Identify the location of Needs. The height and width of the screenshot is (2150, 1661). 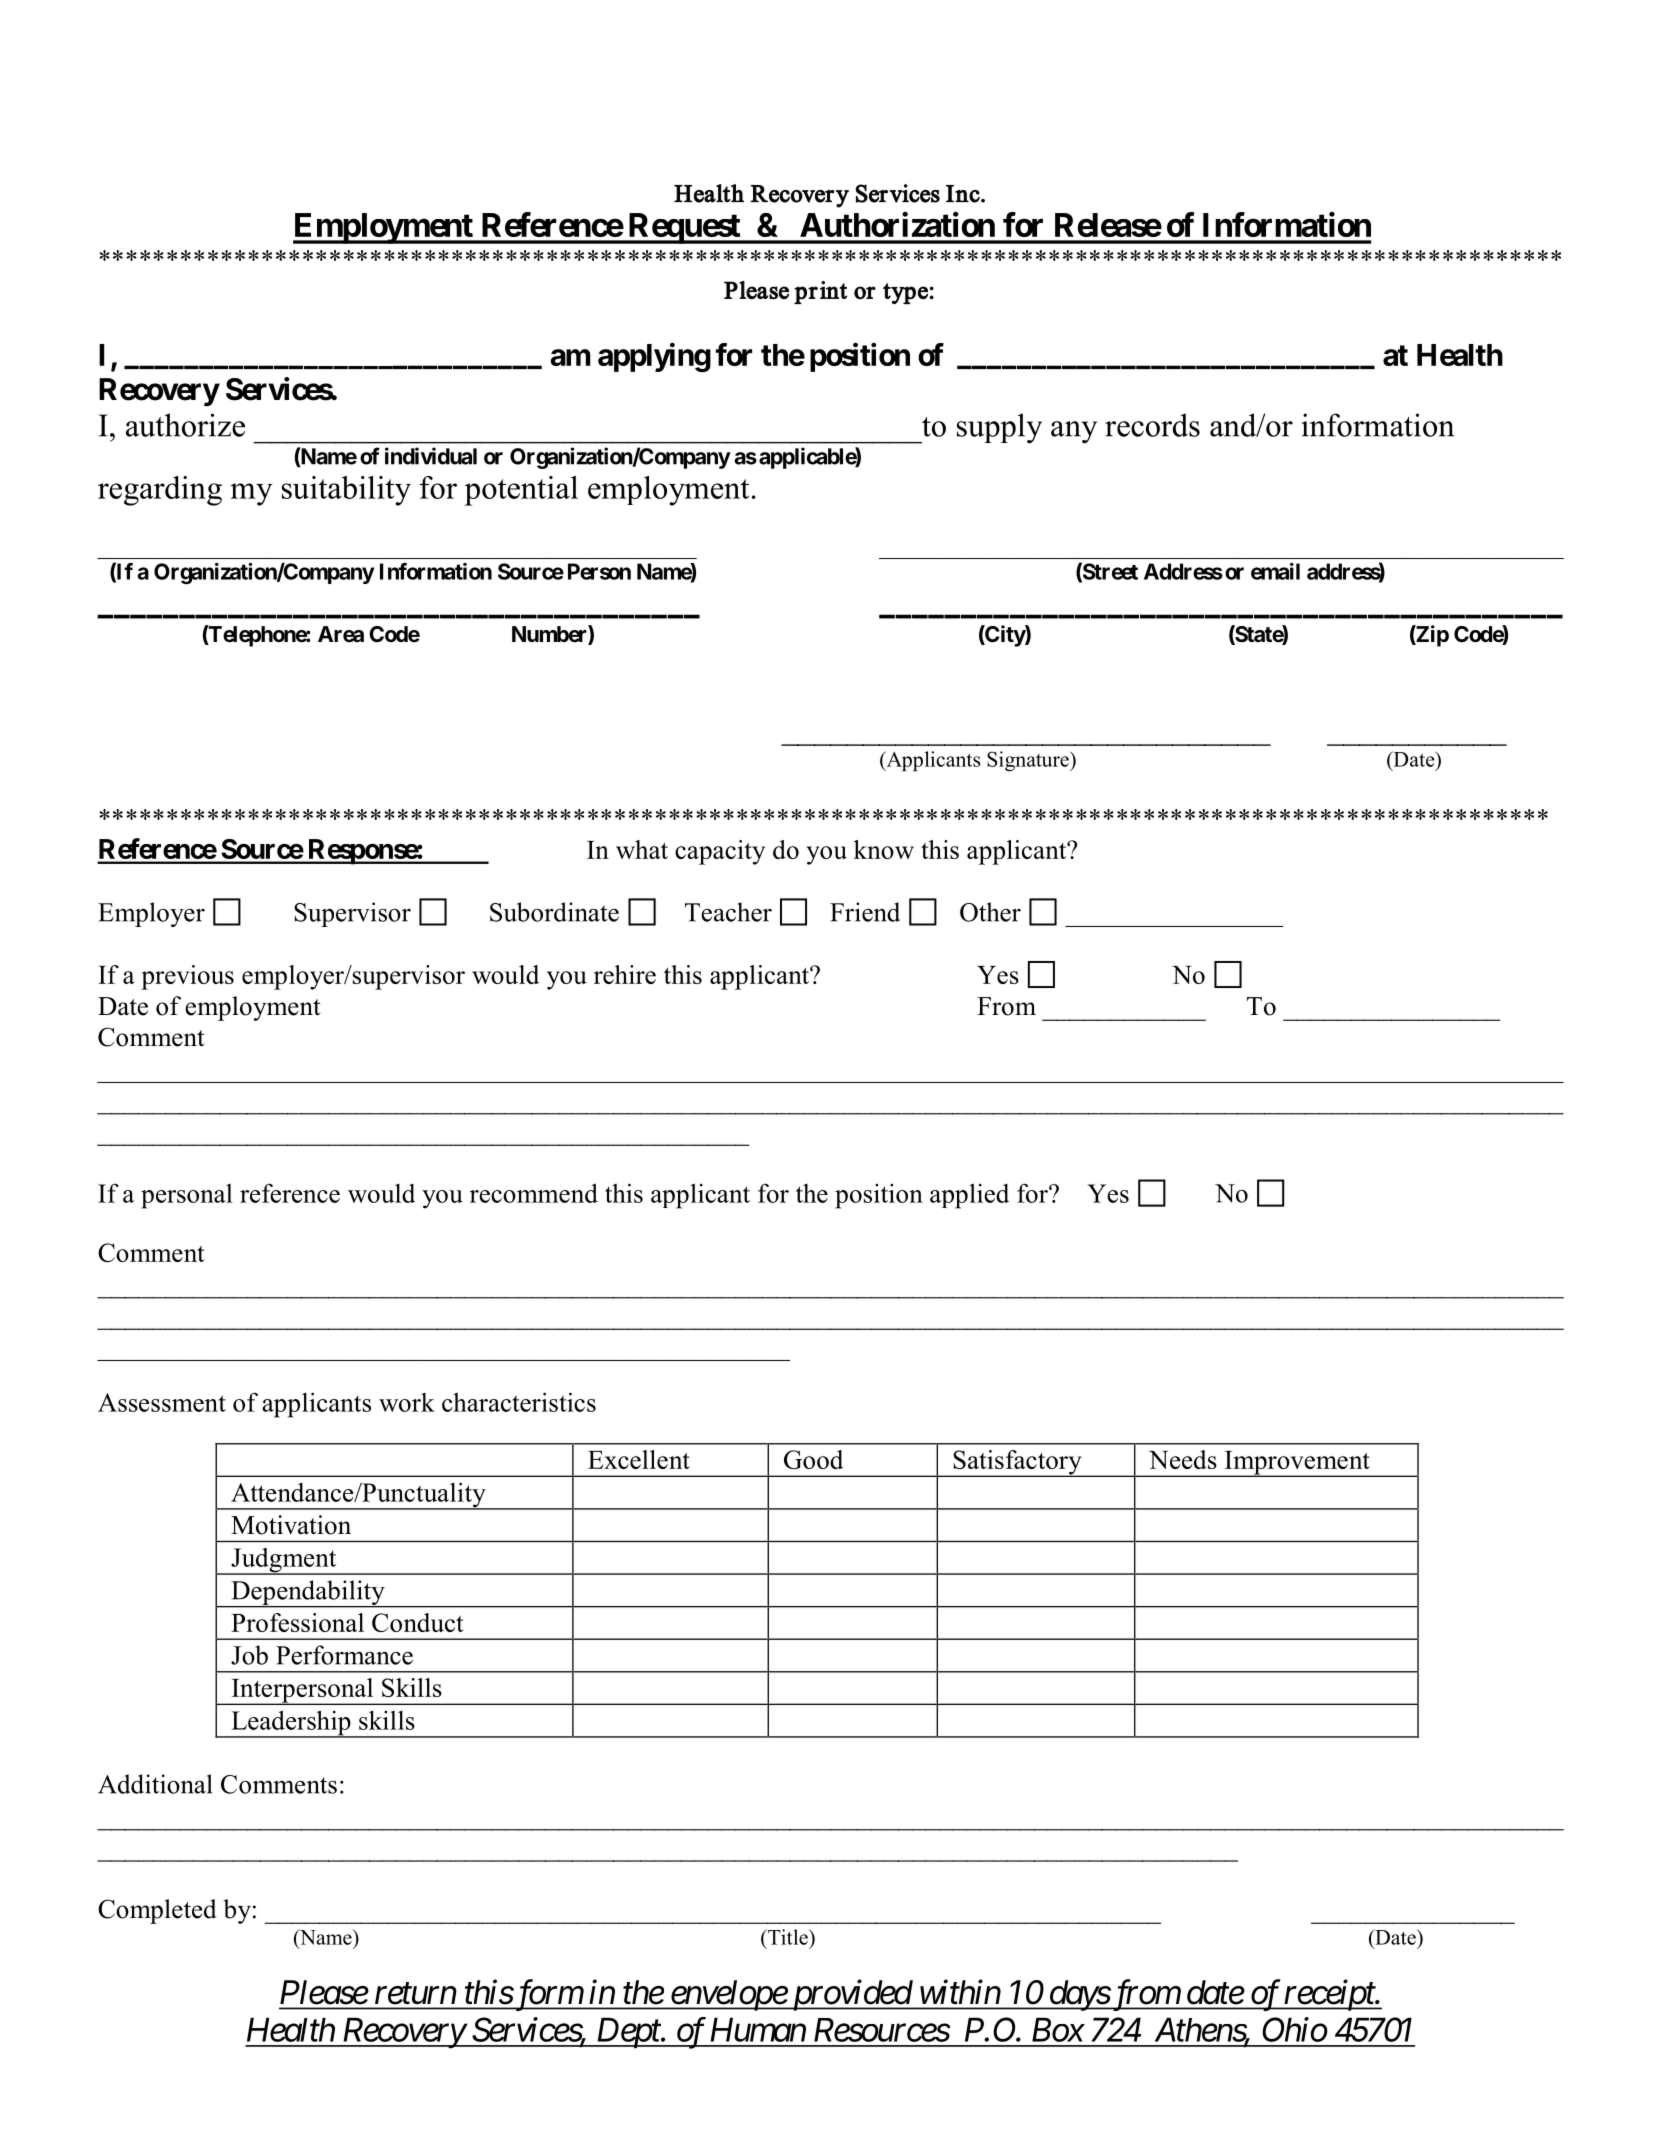
(1183, 1459).
